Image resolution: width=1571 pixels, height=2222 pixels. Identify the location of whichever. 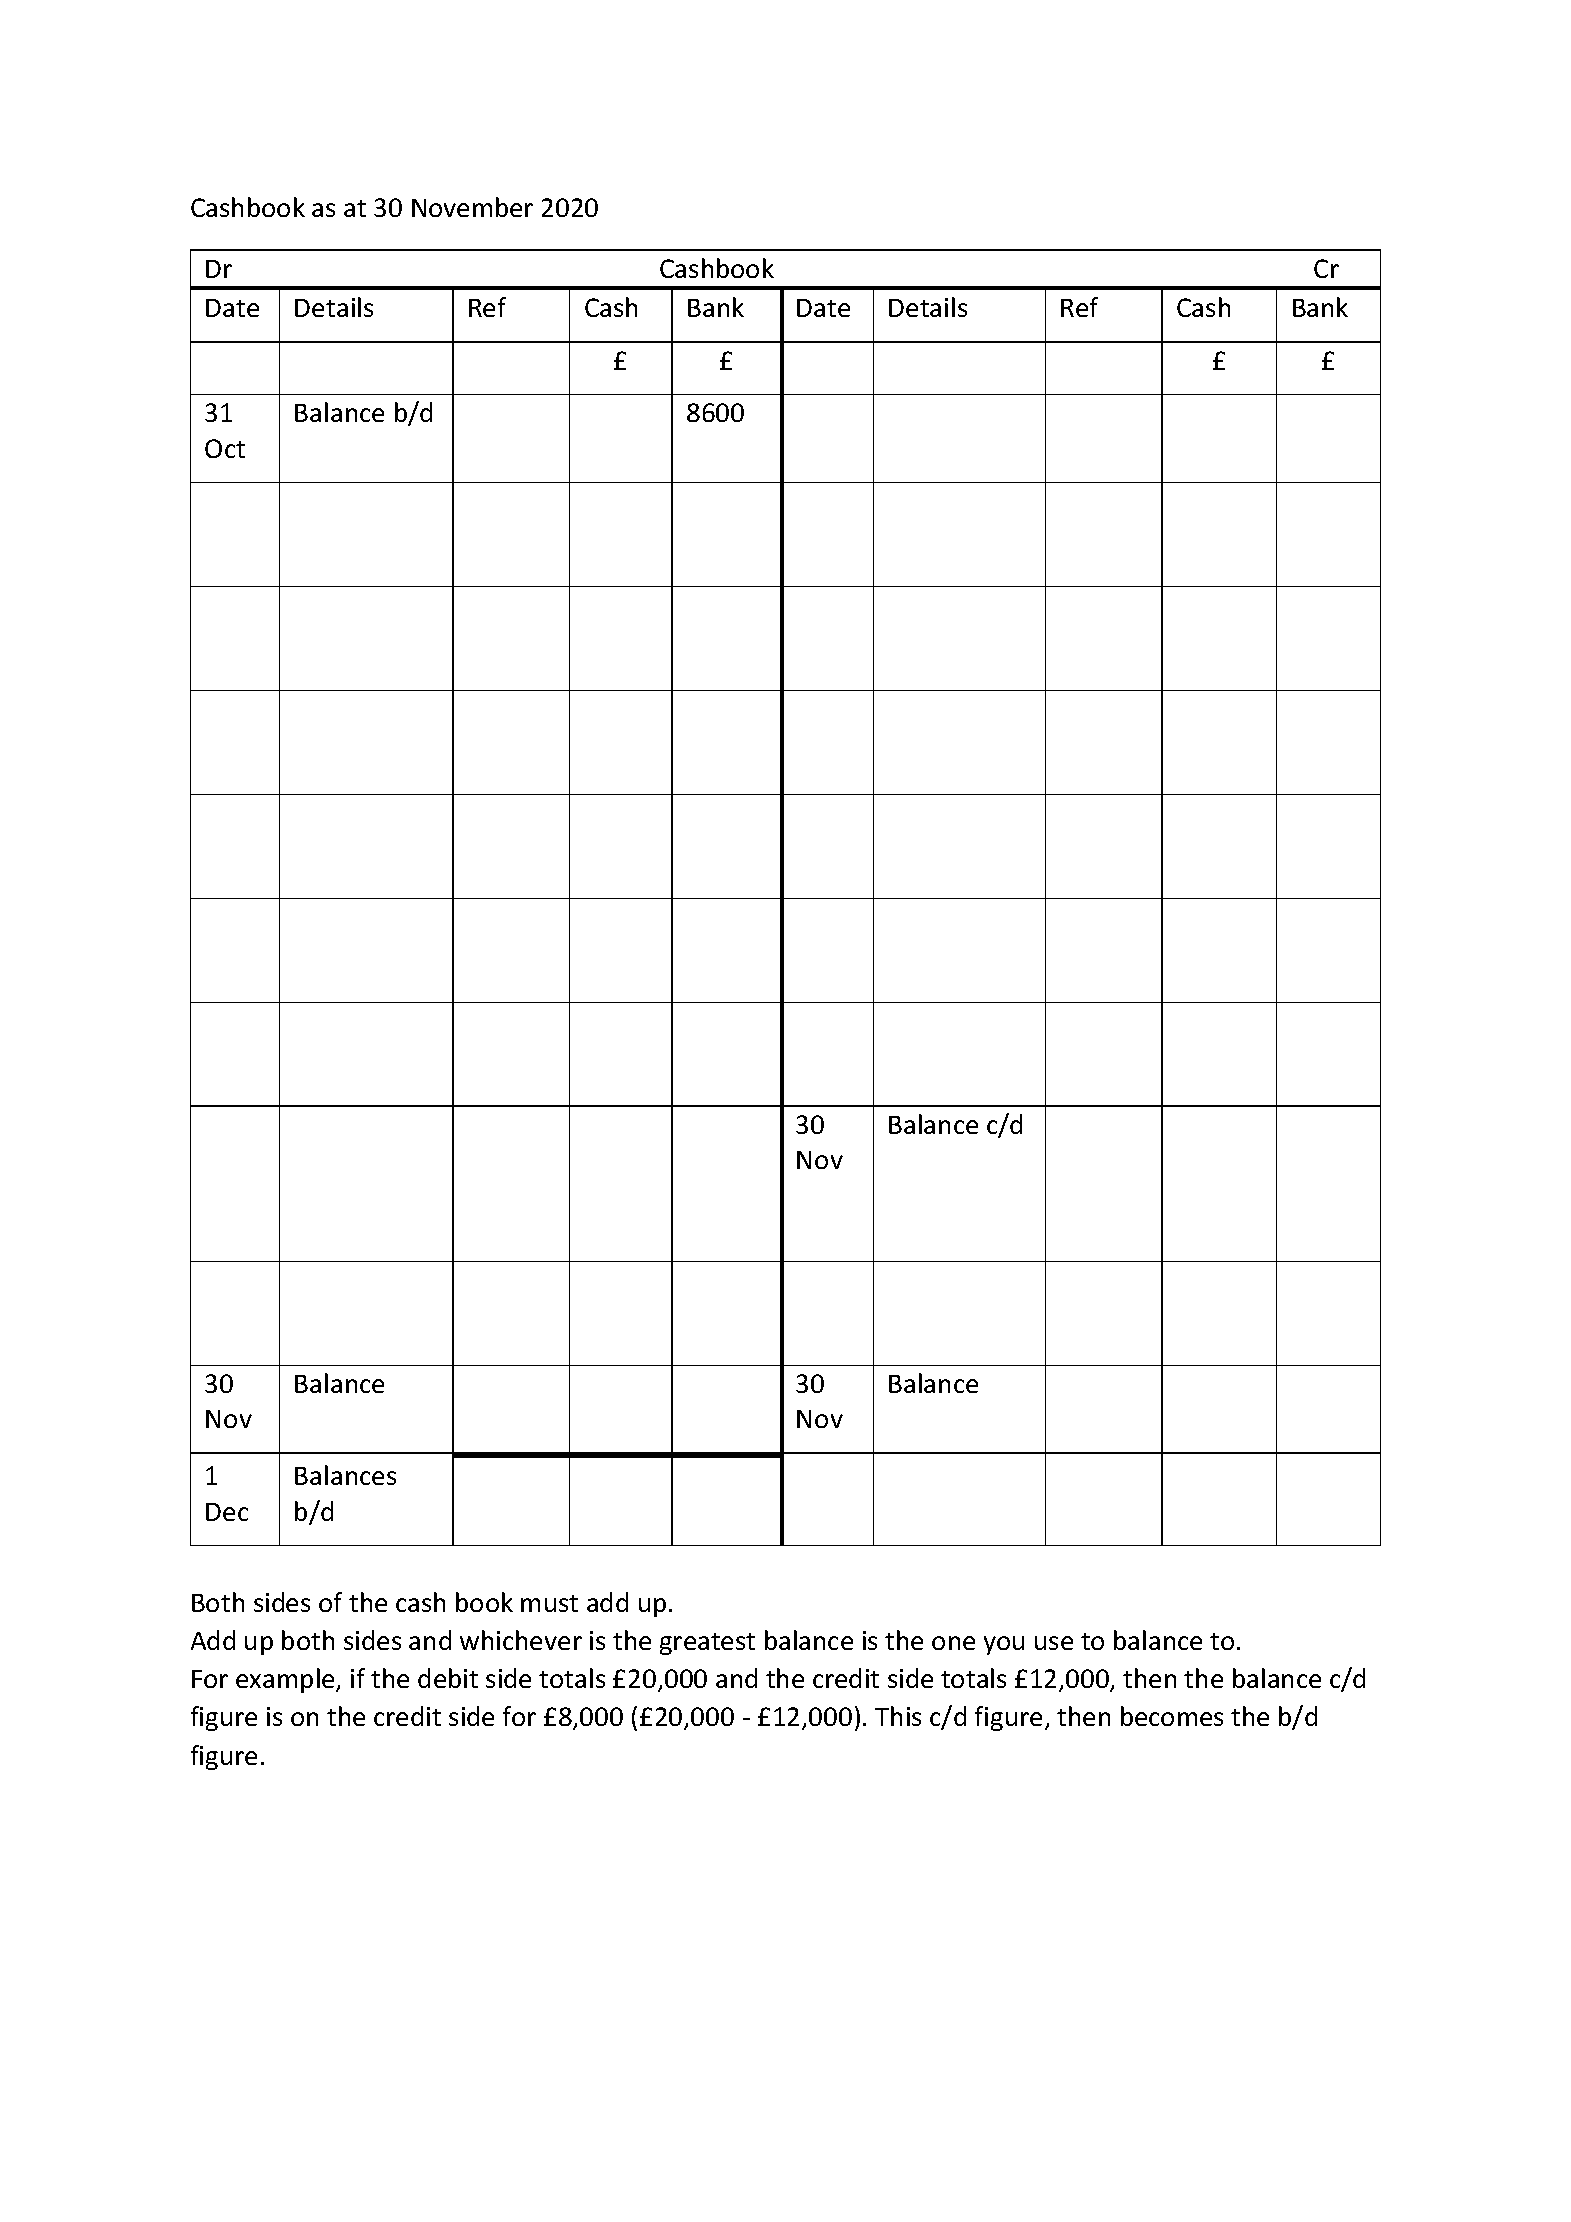
(521, 1640).
